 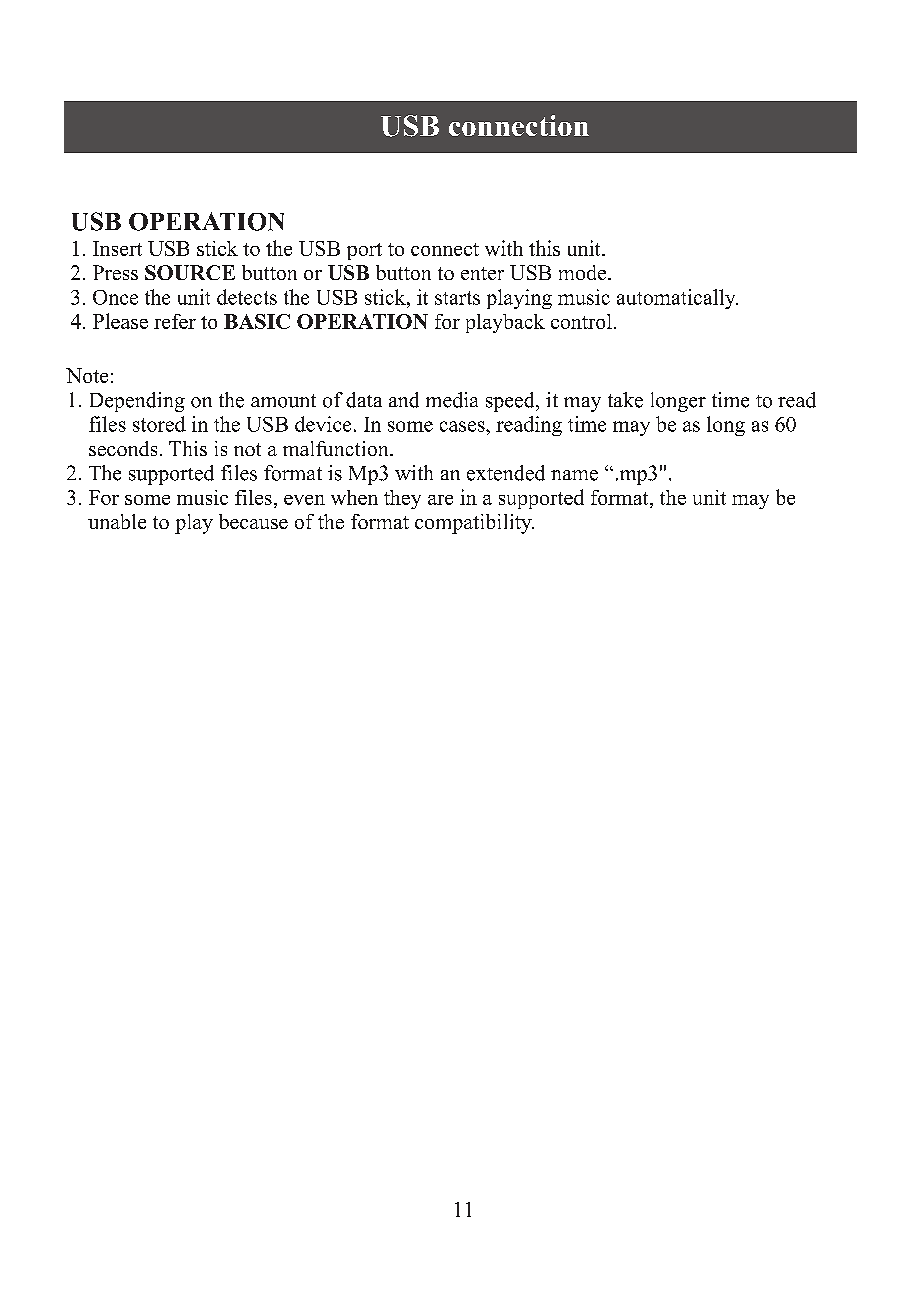 I want to click on data, so click(x=364, y=400).
